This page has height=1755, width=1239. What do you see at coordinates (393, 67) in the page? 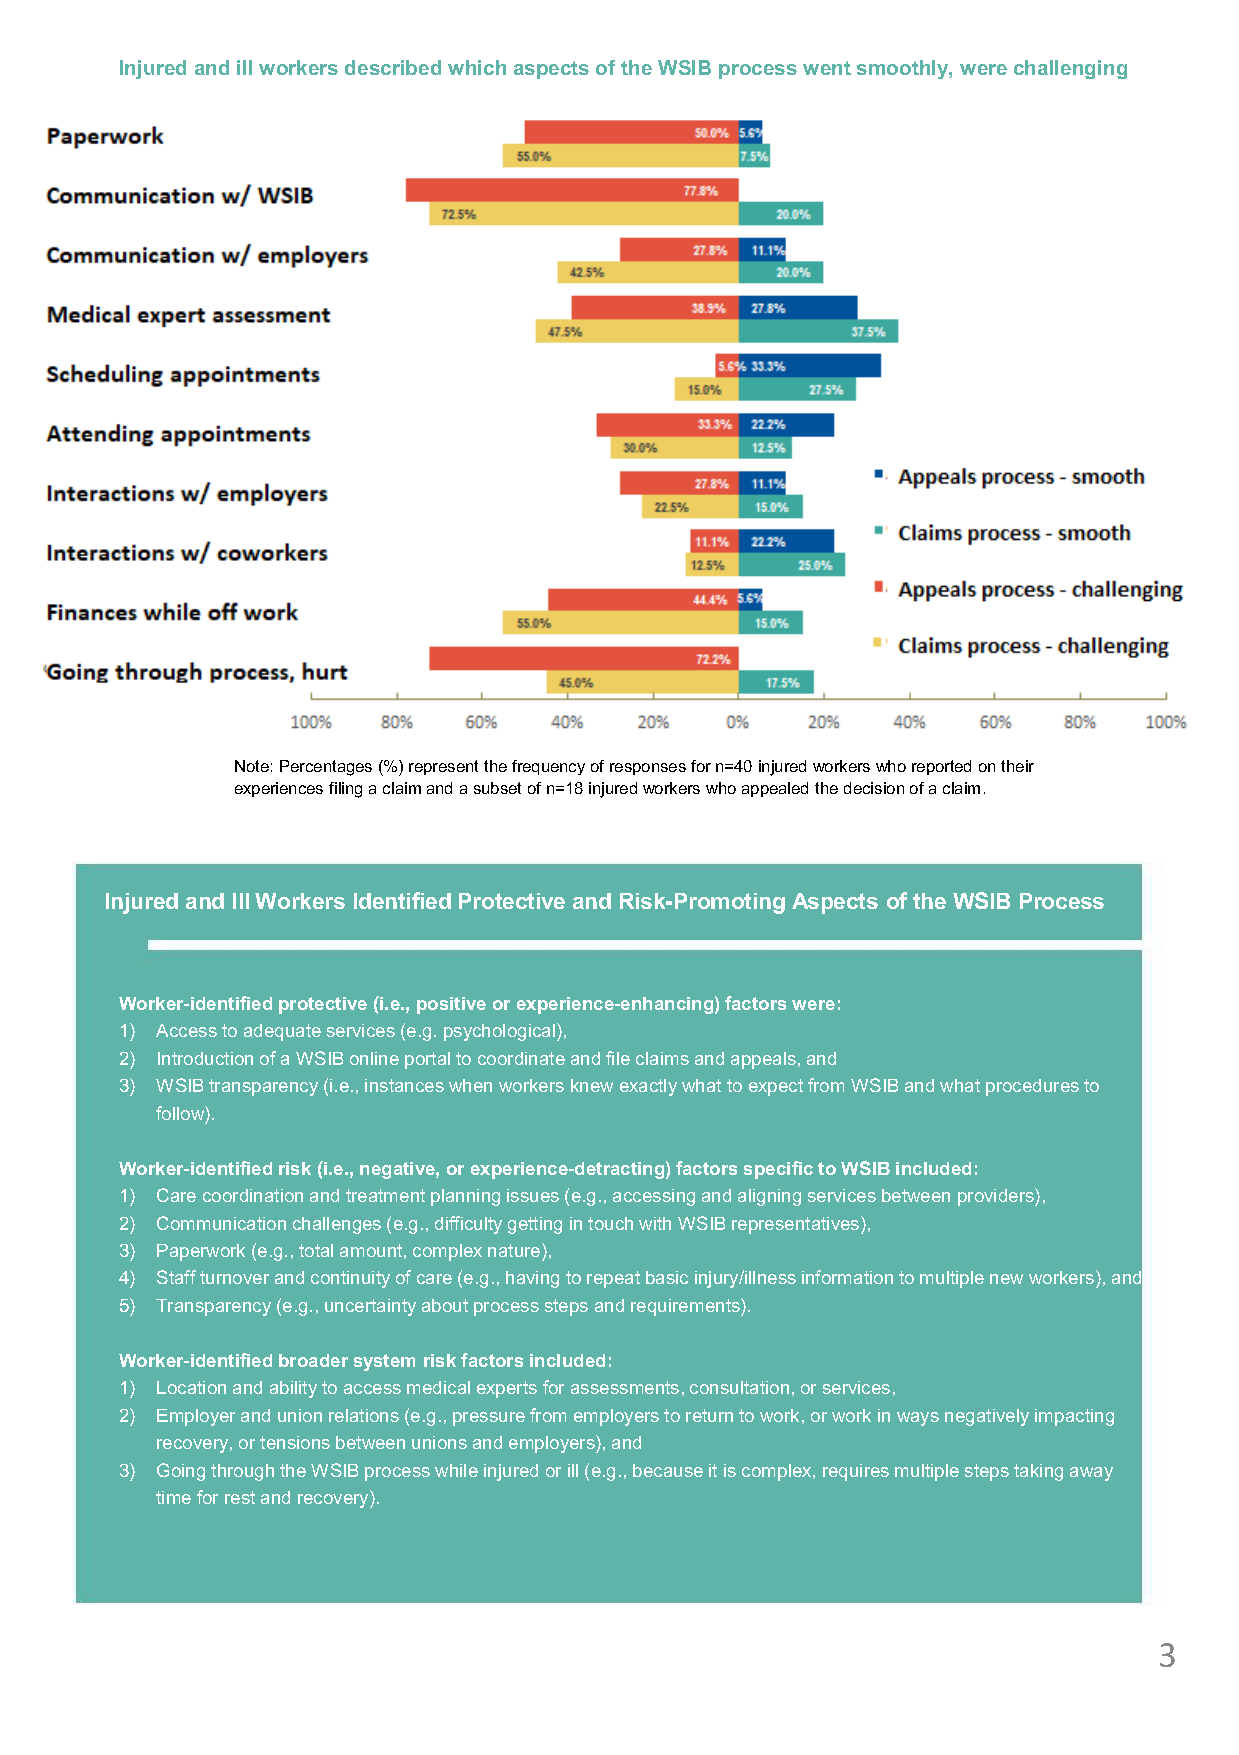
I see `described` at bounding box center [393, 67].
